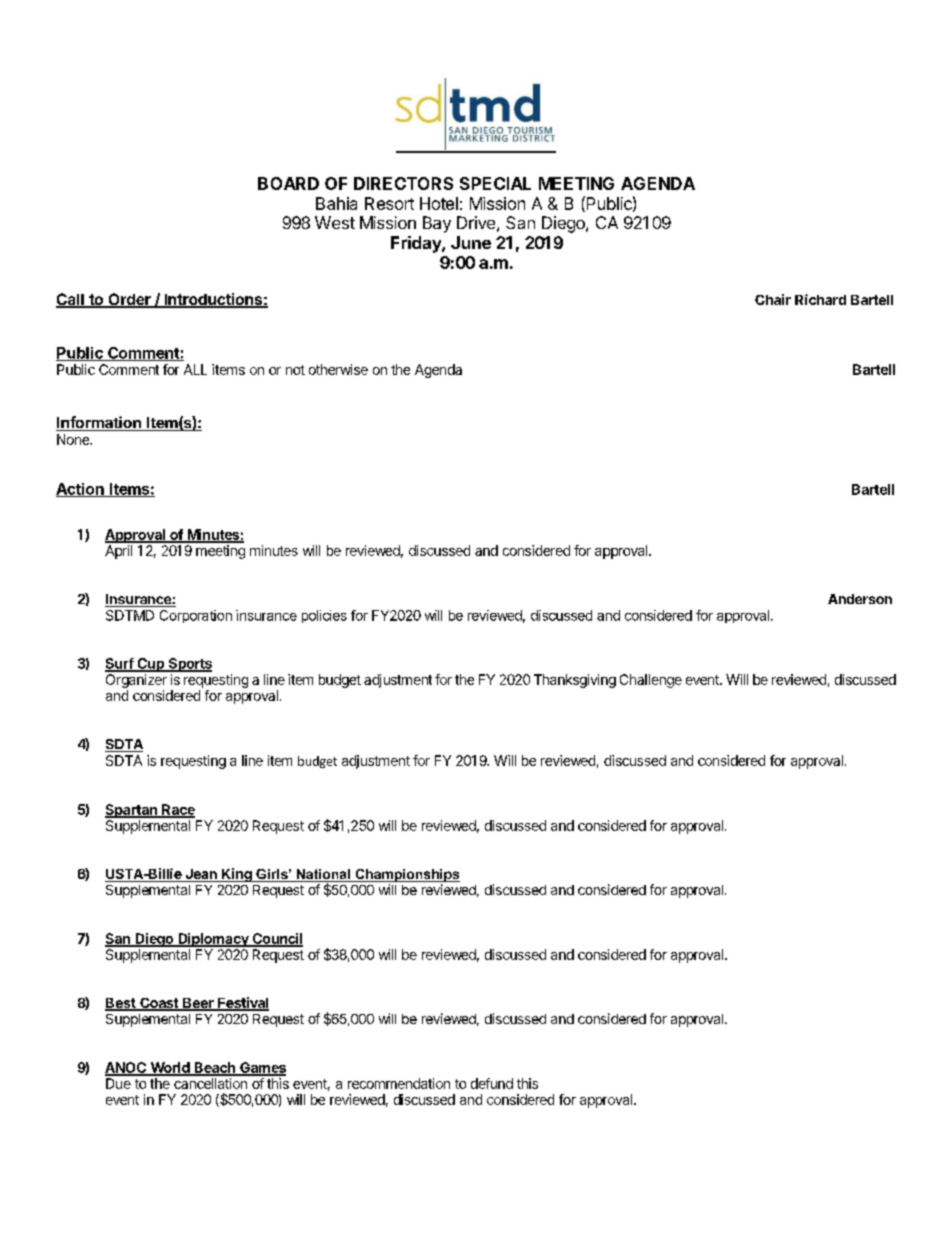 The image size is (952, 1233). What do you see at coordinates (820, 299) in the screenshot?
I see `Richard` at bounding box center [820, 299].
